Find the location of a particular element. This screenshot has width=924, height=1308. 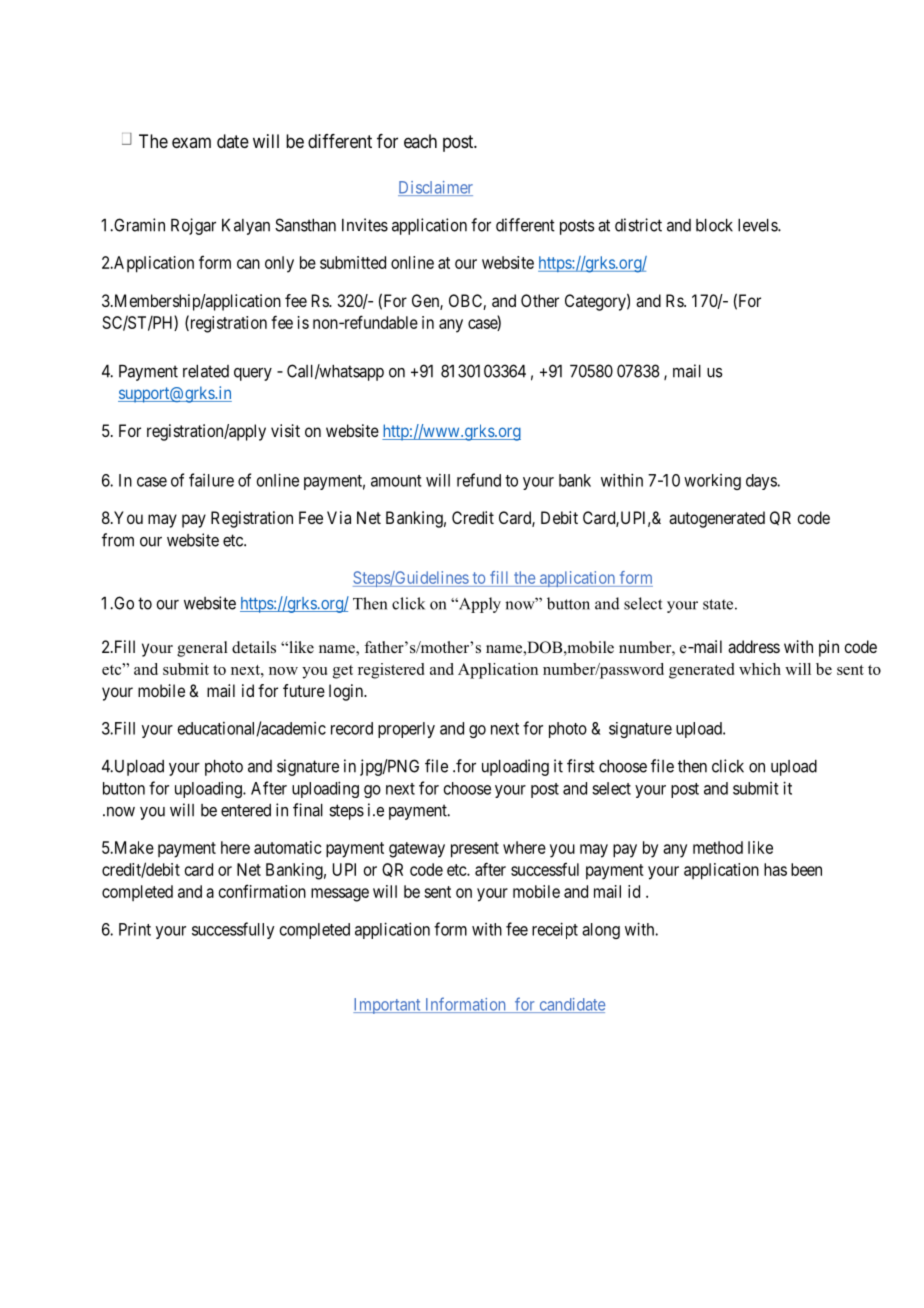

failure is located at coordinates (211, 480).
